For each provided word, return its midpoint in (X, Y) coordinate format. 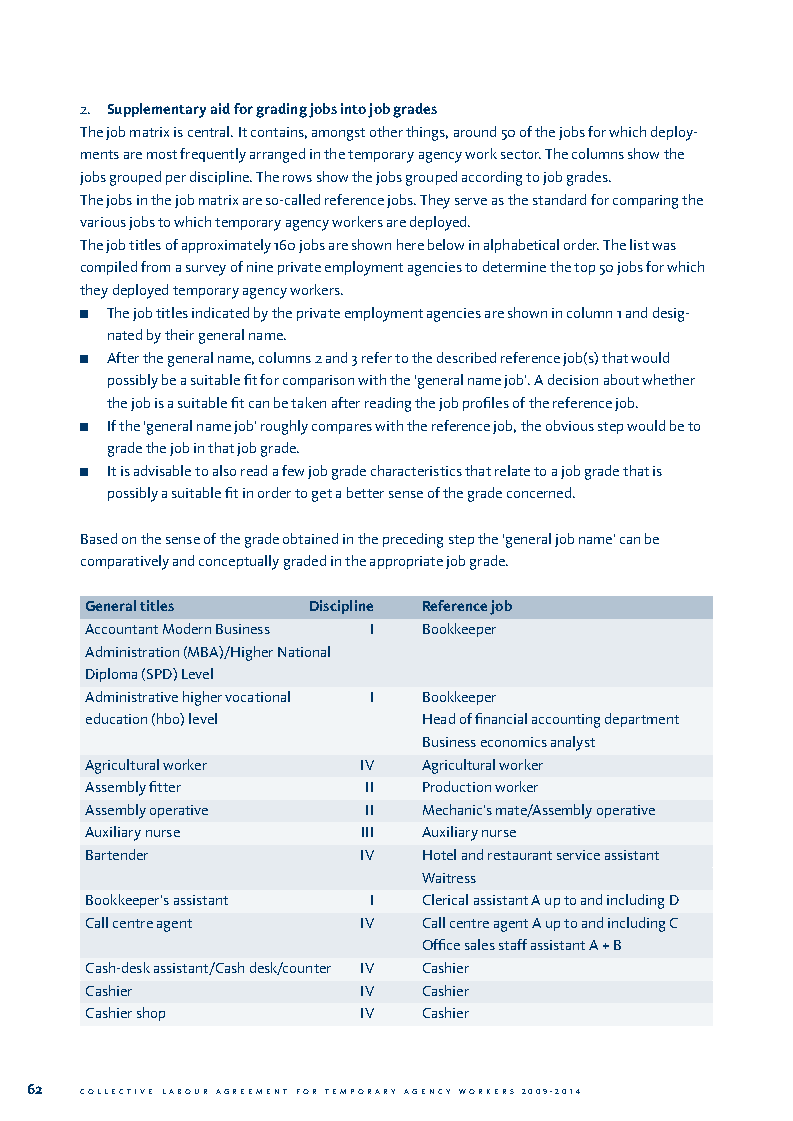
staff (513, 944)
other (386, 131)
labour (185, 1091)
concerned (539, 492)
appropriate (406, 562)
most (162, 154)
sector (521, 154)
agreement (251, 1091)
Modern (187, 628)
